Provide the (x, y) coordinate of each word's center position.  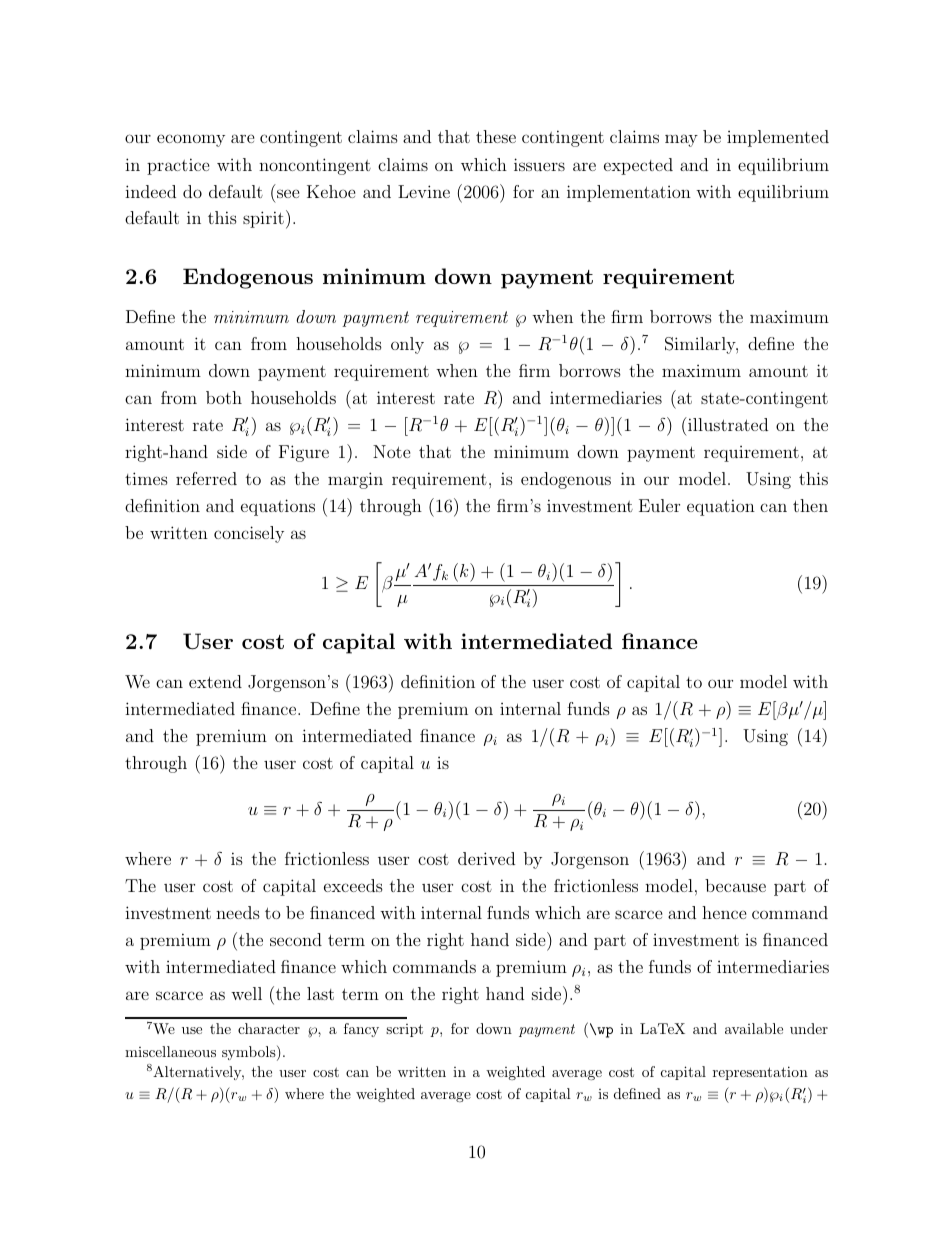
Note (392, 451)
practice (178, 166)
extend (215, 681)
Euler (659, 505)
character (269, 1028)
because (735, 885)
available (754, 1028)
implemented (778, 138)
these (496, 136)
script (404, 1030)
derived (486, 858)
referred (206, 478)
